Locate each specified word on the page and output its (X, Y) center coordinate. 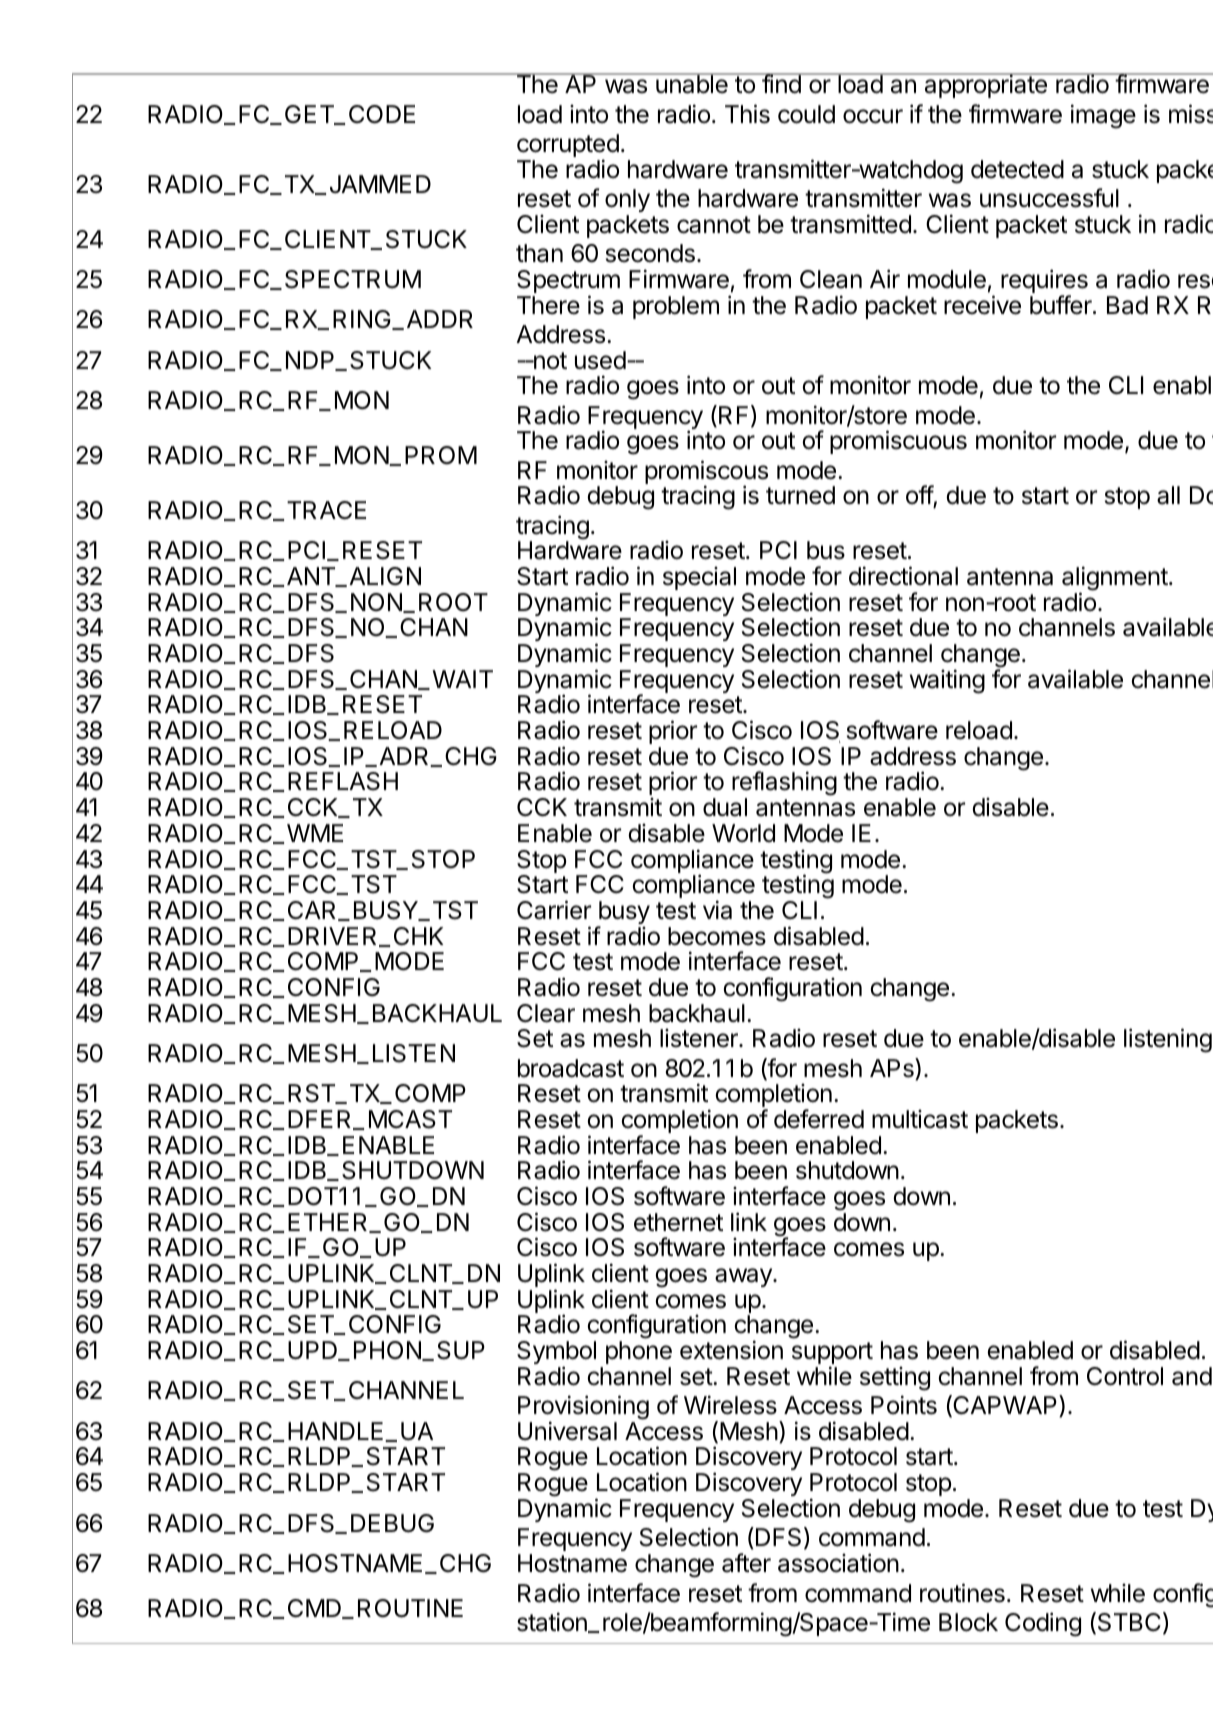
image (1103, 116)
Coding (1043, 1624)
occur (873, 116)
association (838, 1563)
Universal (567, 1431)
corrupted (568, 147)
